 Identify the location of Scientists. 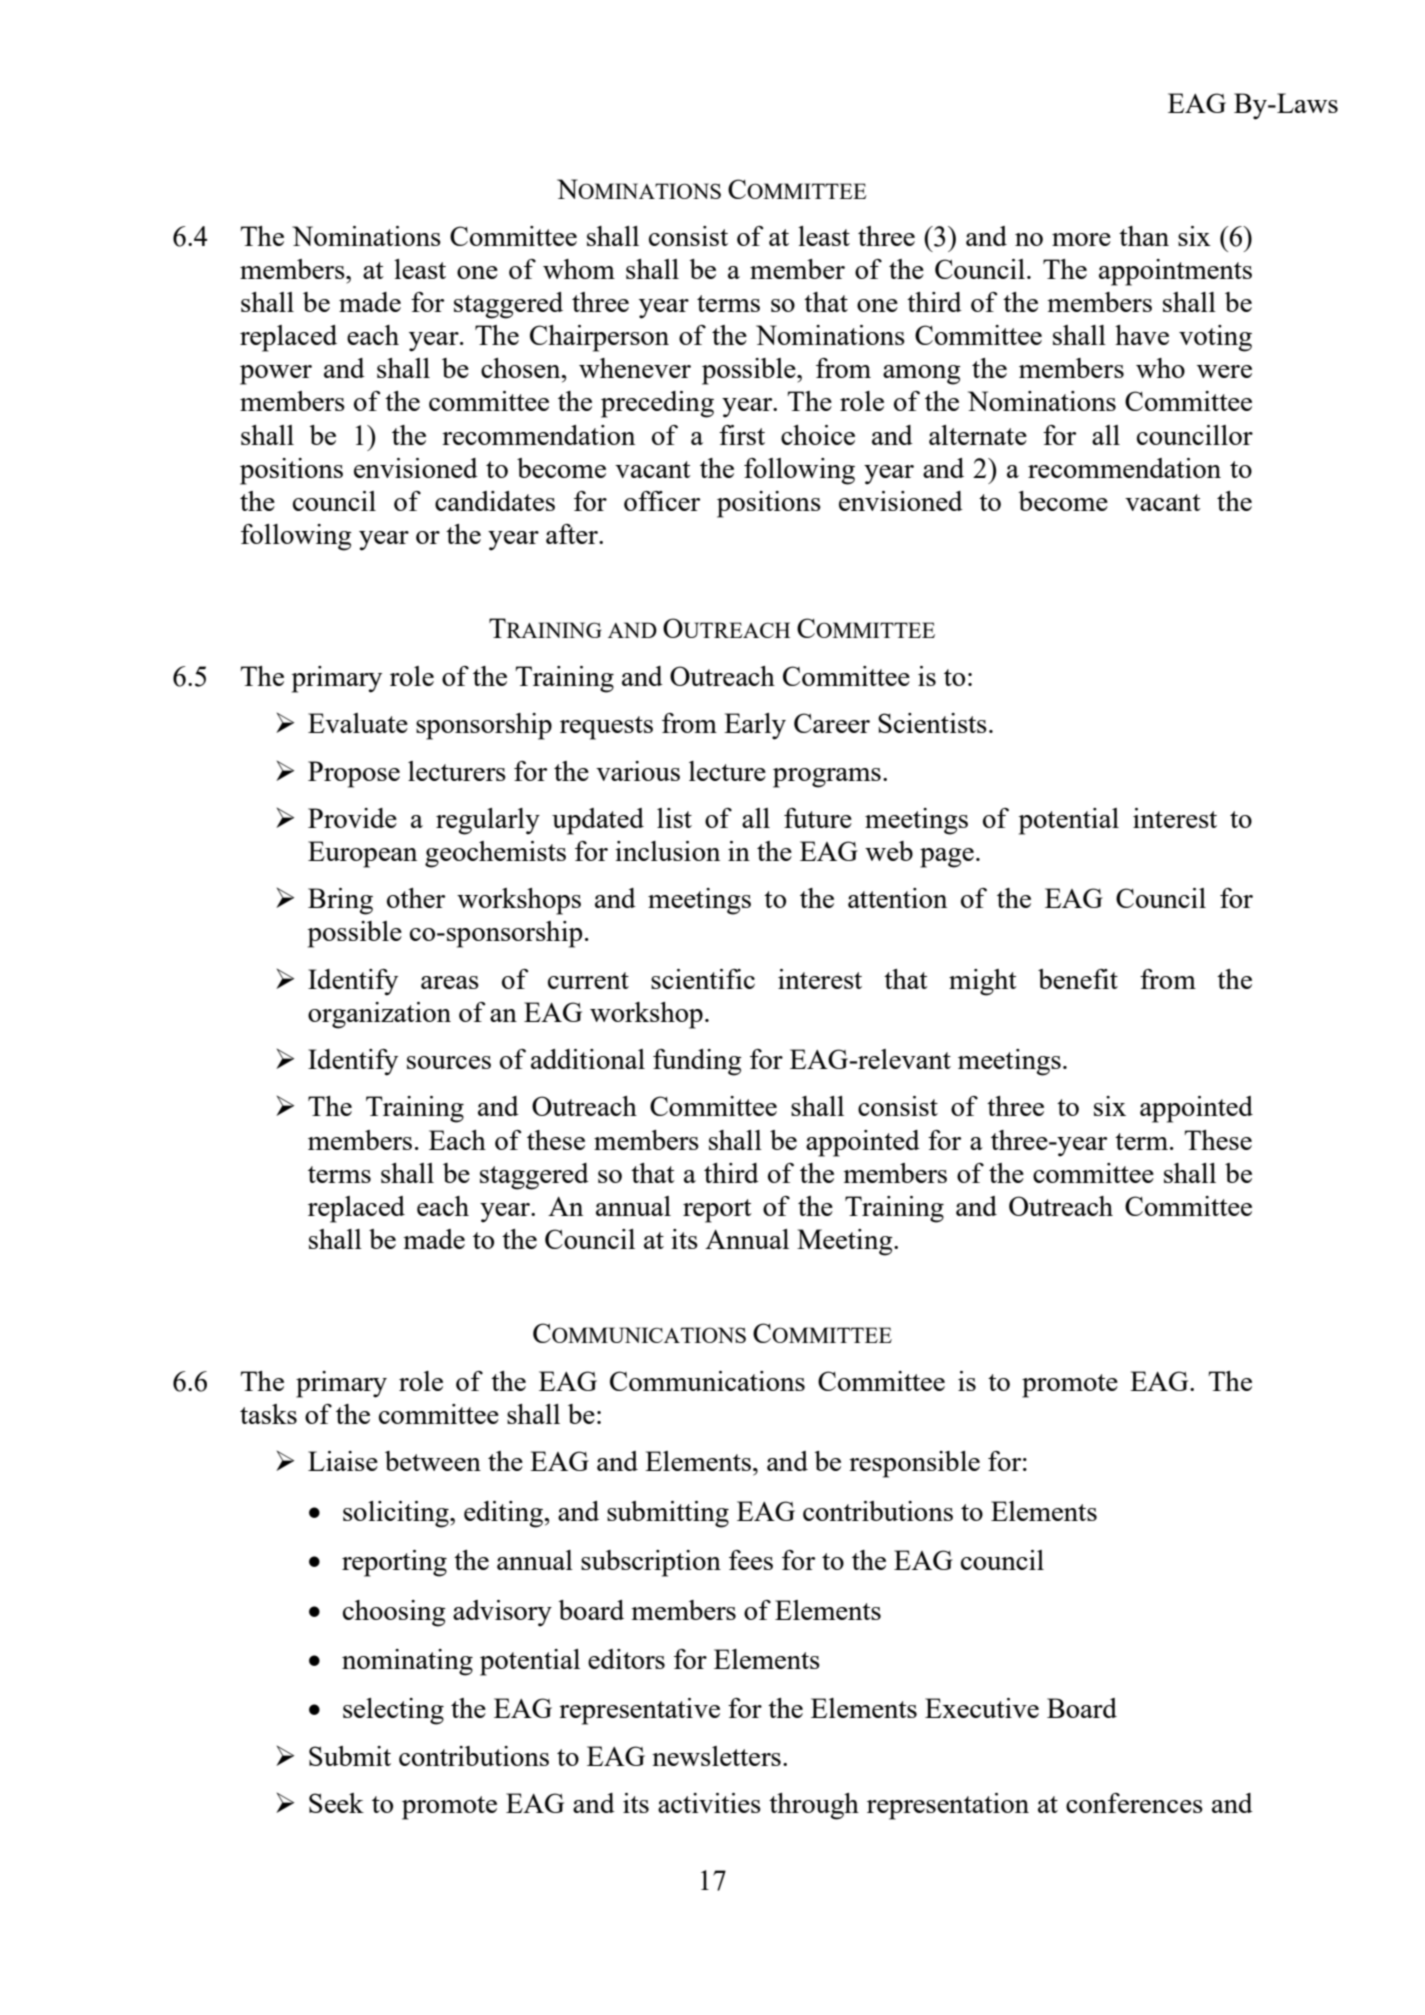
(932, 723).
